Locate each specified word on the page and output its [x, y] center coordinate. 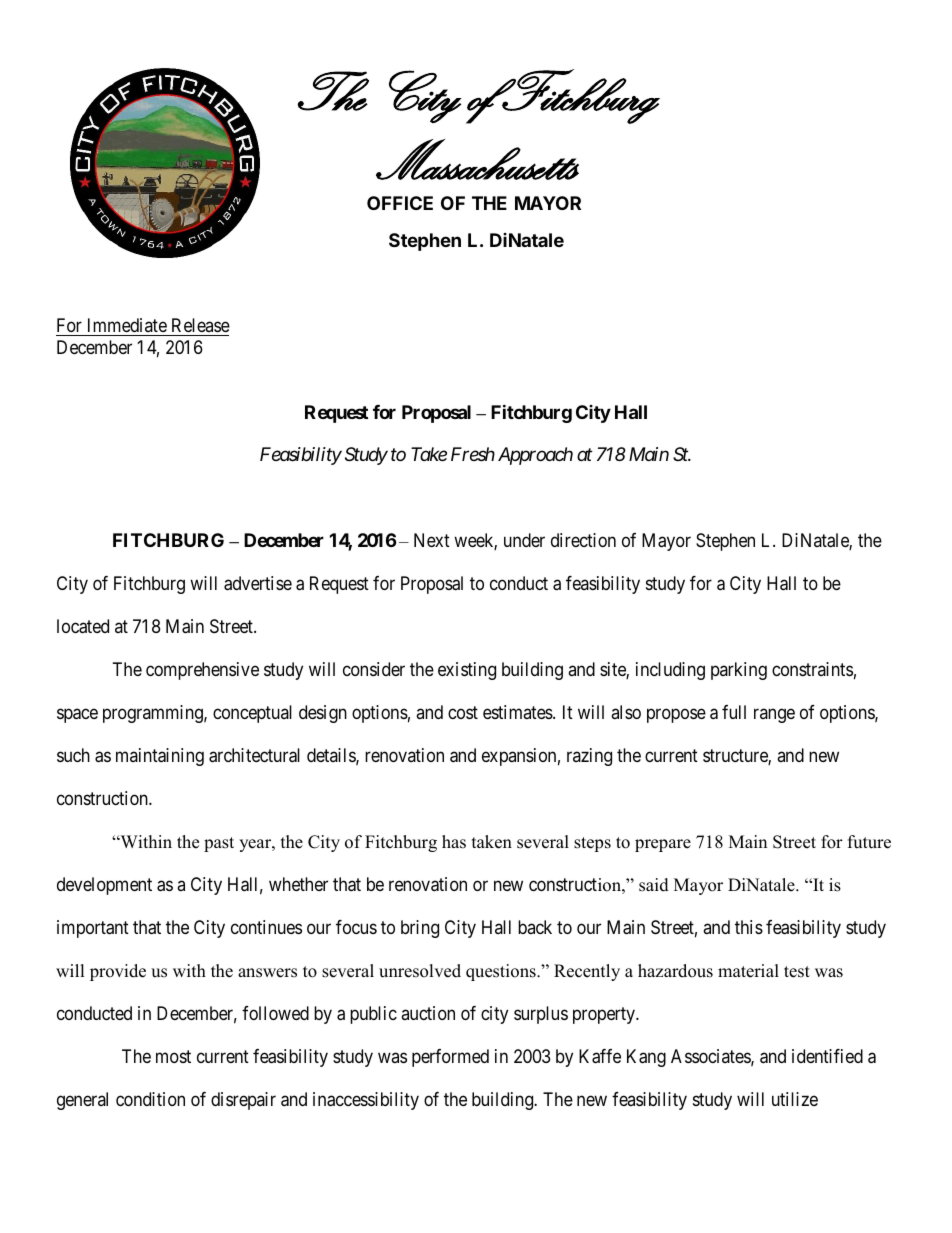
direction [583, 540]
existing [467, 671]
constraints [812, 669]
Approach [535, 456]
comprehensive [202, 671]
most [173, 1056]
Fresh [473, 454]
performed [450, 1058]
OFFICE [400, 203]
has [454, 842]
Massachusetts [477, 159]
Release [201, 325]
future [869, 842]
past [219, 844]
